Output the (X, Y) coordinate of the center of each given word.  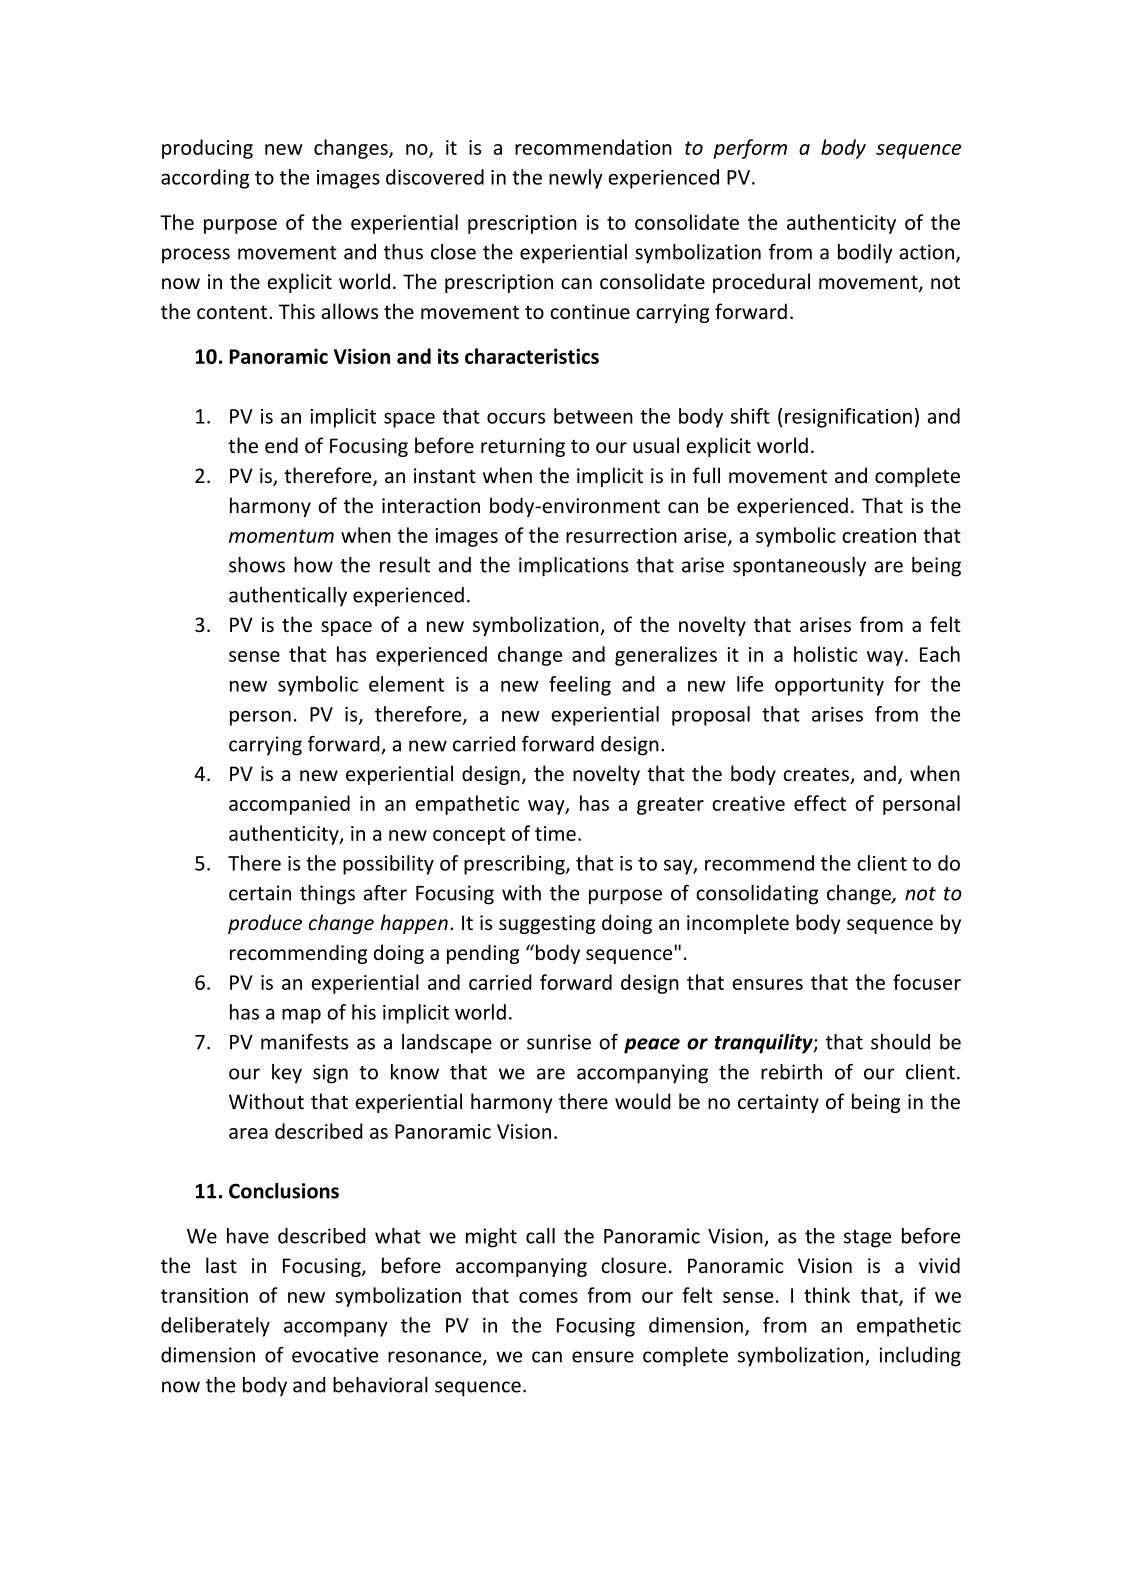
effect (820, 803)
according (205, 179)
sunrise (559, 1042)
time (555, 833)
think (827, 1295)
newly (576, 179)
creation (879, 535)
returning (523, 447)
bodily (865, 254)
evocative (335, 1355)
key (287, 1074)
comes (548, 1297)
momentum (281, 536)
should (900, 1042)
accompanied (289, 805)
